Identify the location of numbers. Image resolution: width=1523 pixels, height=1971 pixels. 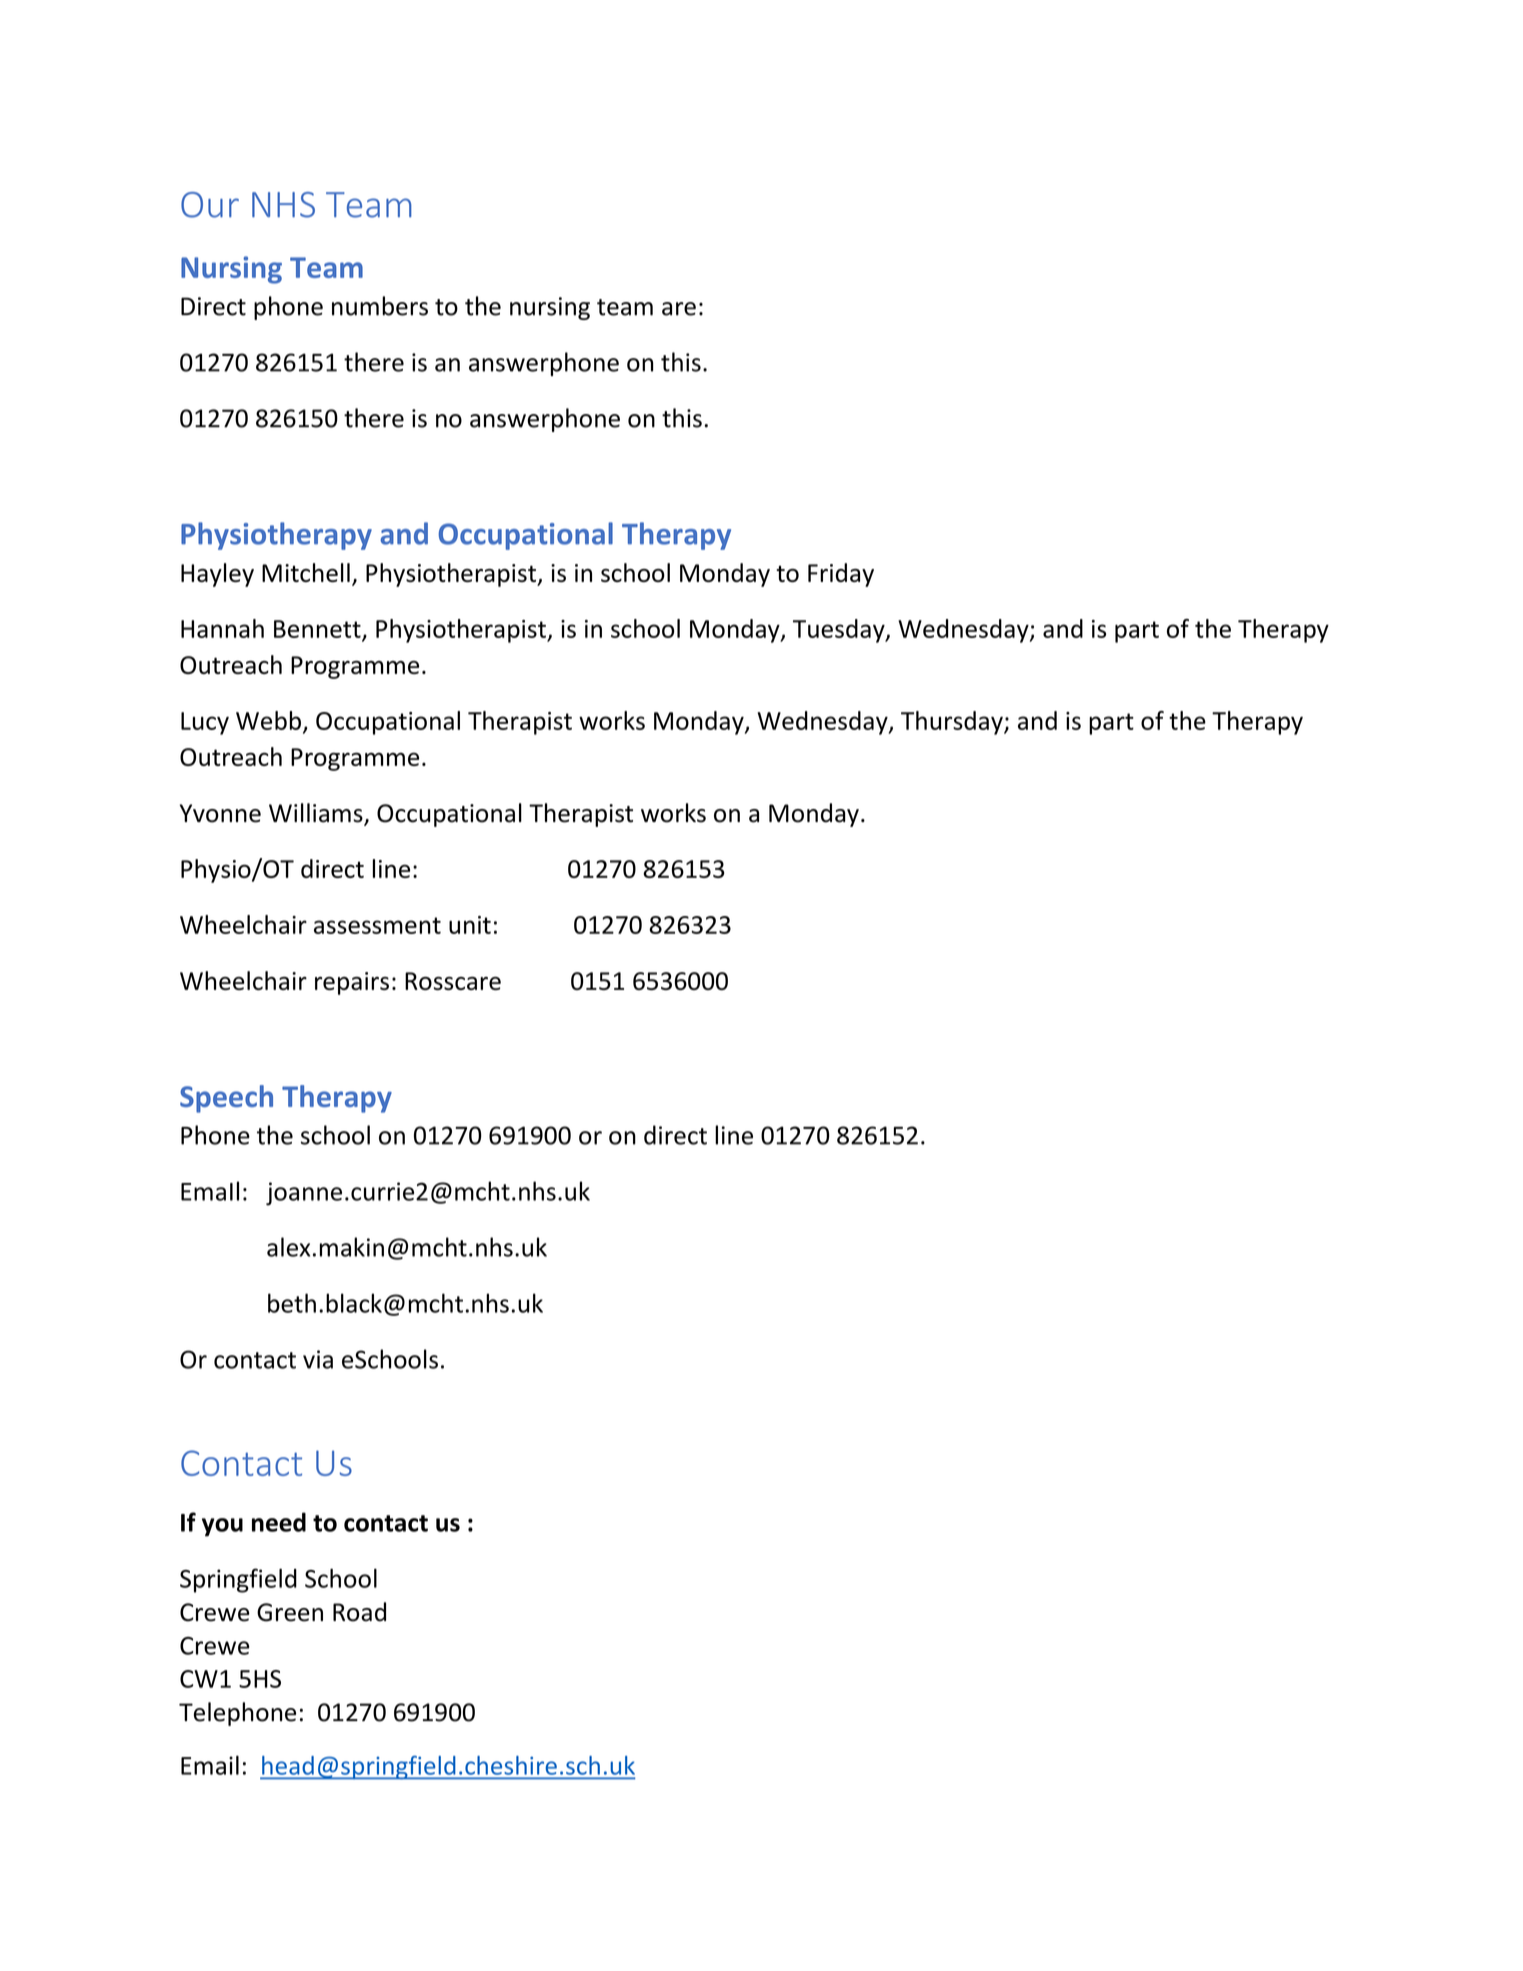
(380, 306).
